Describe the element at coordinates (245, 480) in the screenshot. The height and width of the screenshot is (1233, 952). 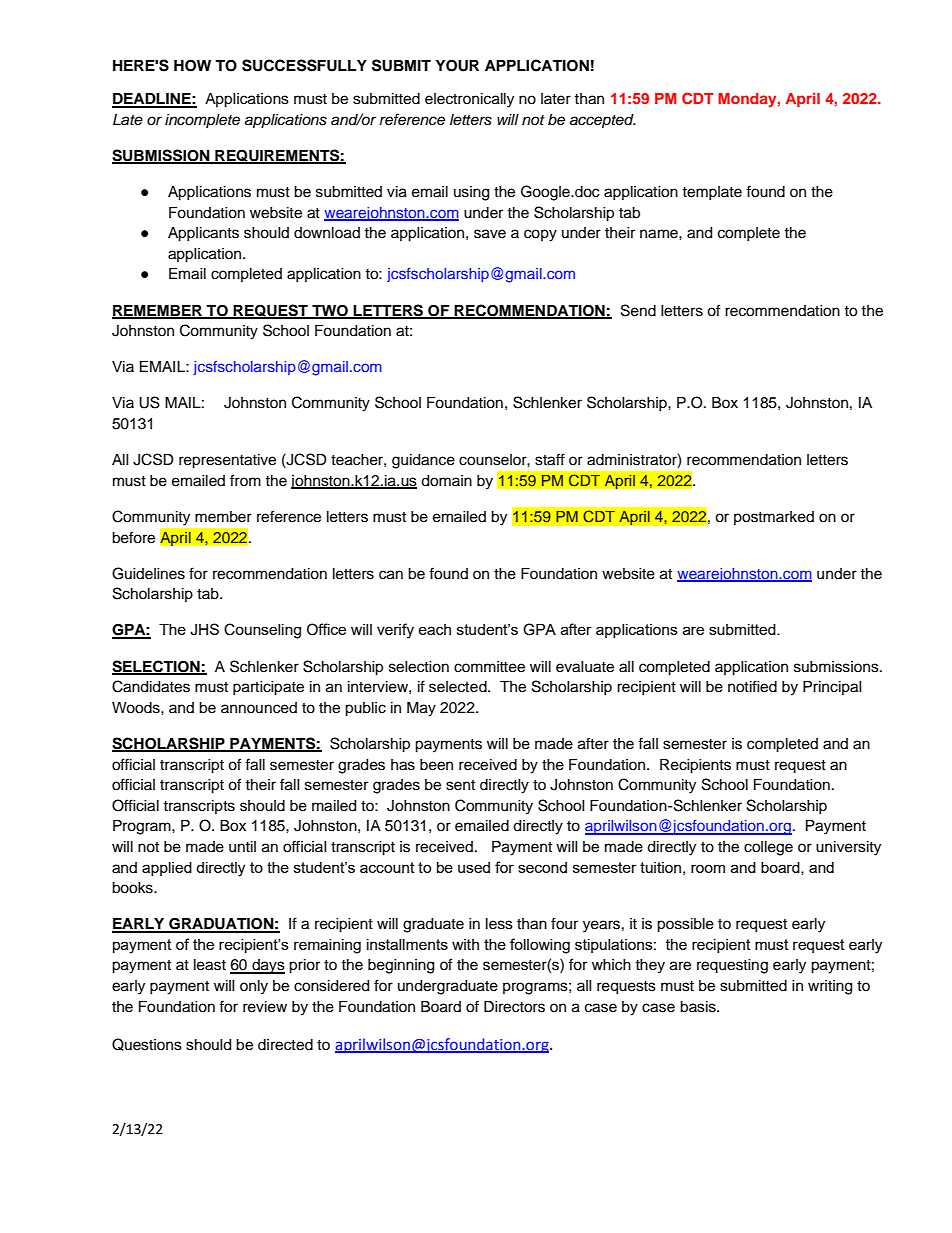
I see `from` at that location.
